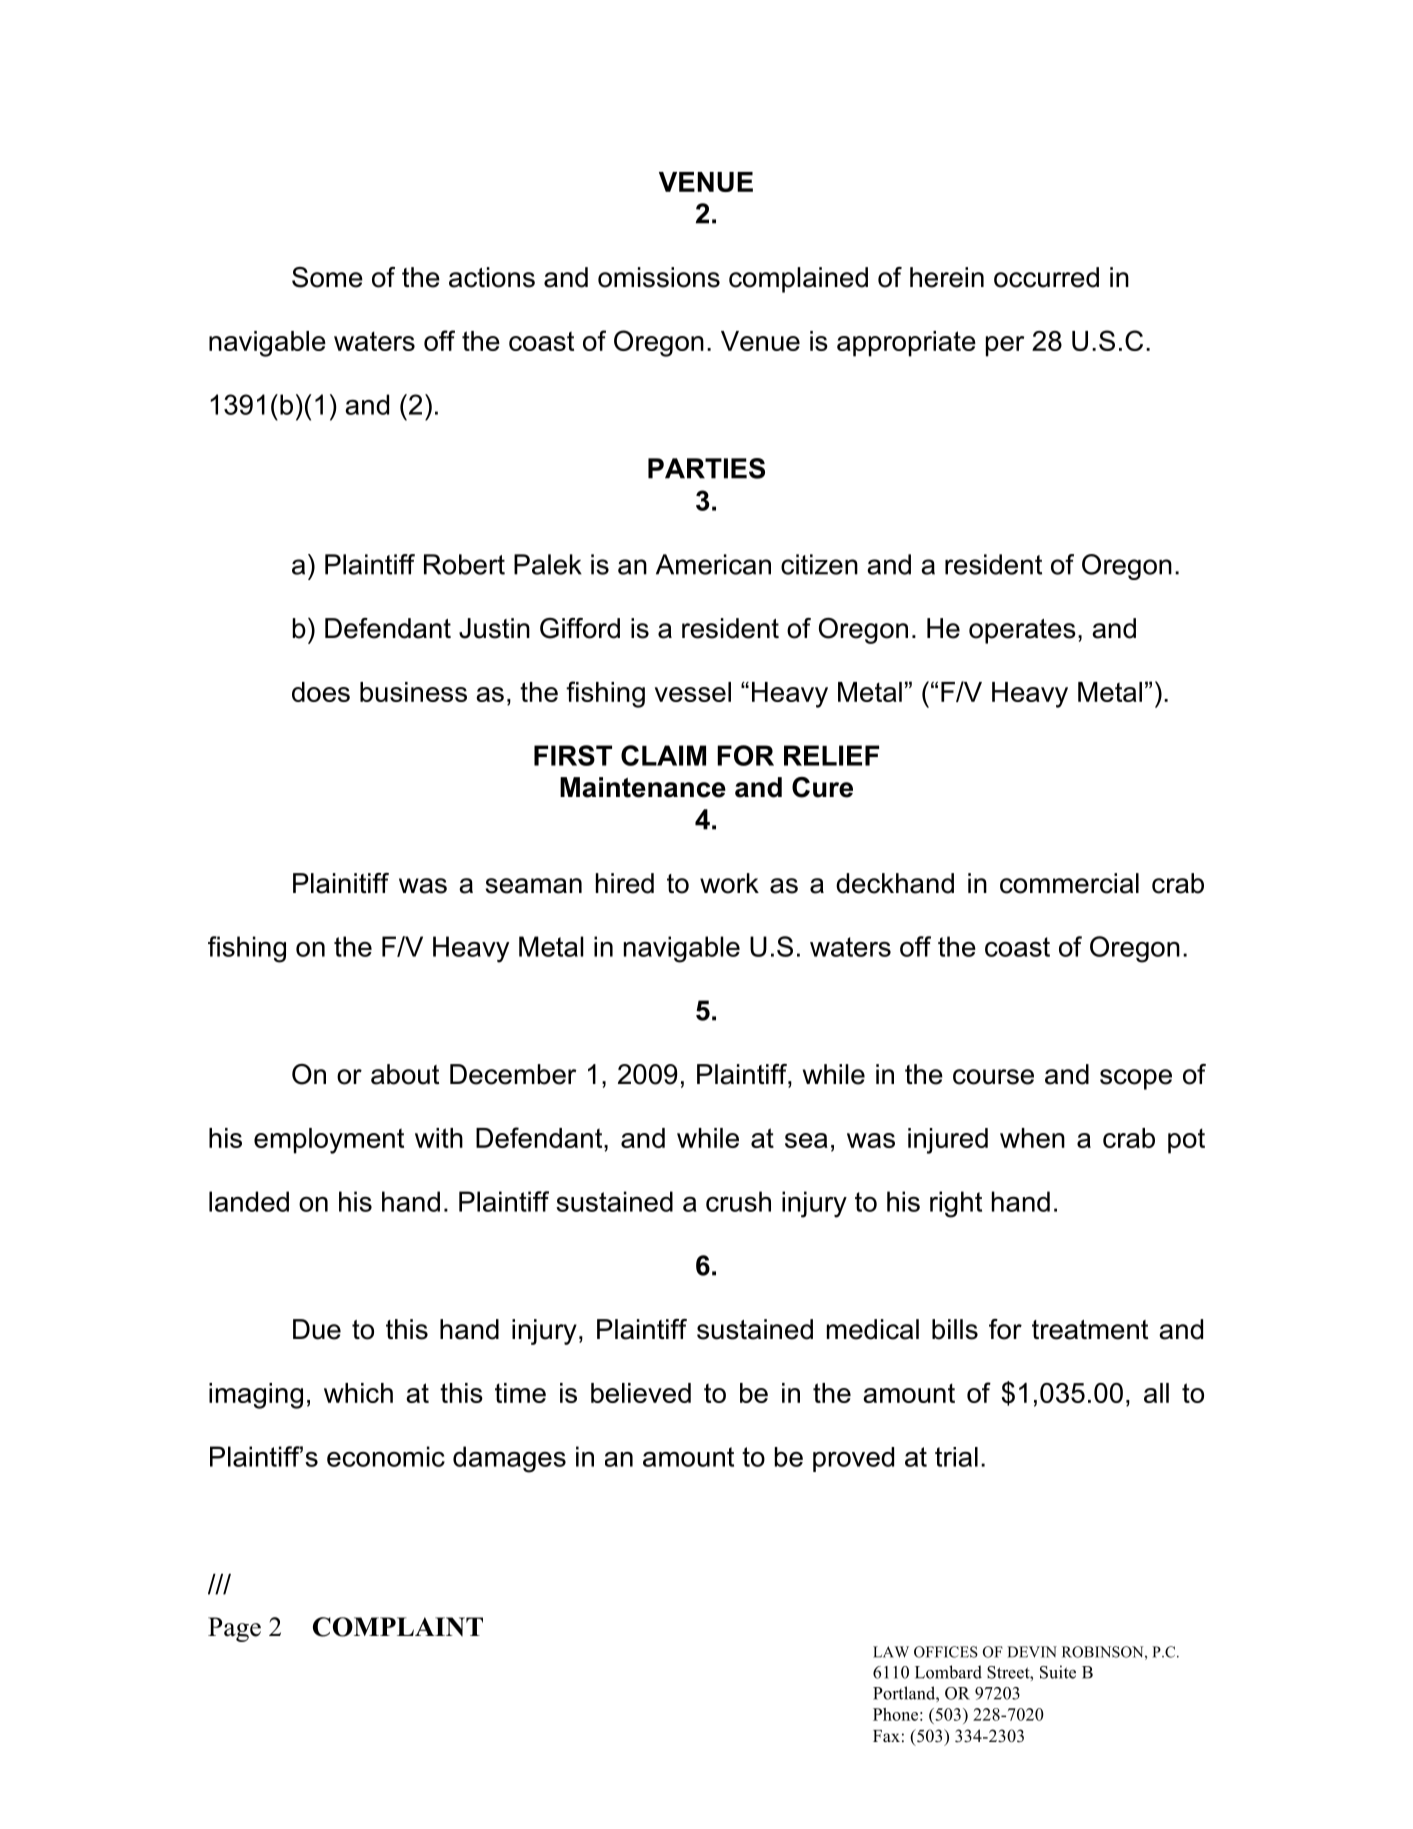 The width and height of the page is (1413, 1829). I want to click on believed, so click(641, 1393).
